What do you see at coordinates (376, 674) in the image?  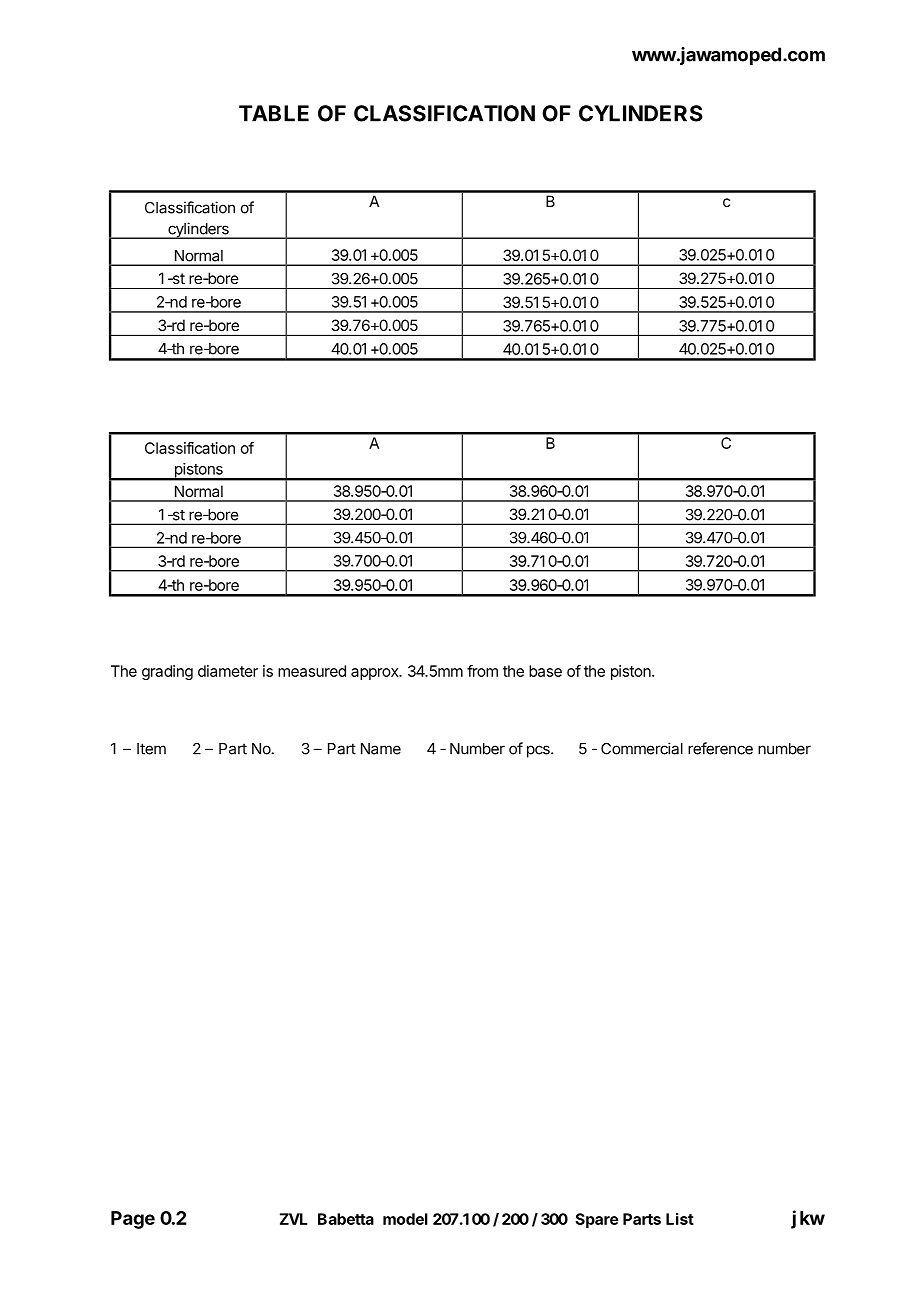 I see `approx` at bounding box center [376, 674].
